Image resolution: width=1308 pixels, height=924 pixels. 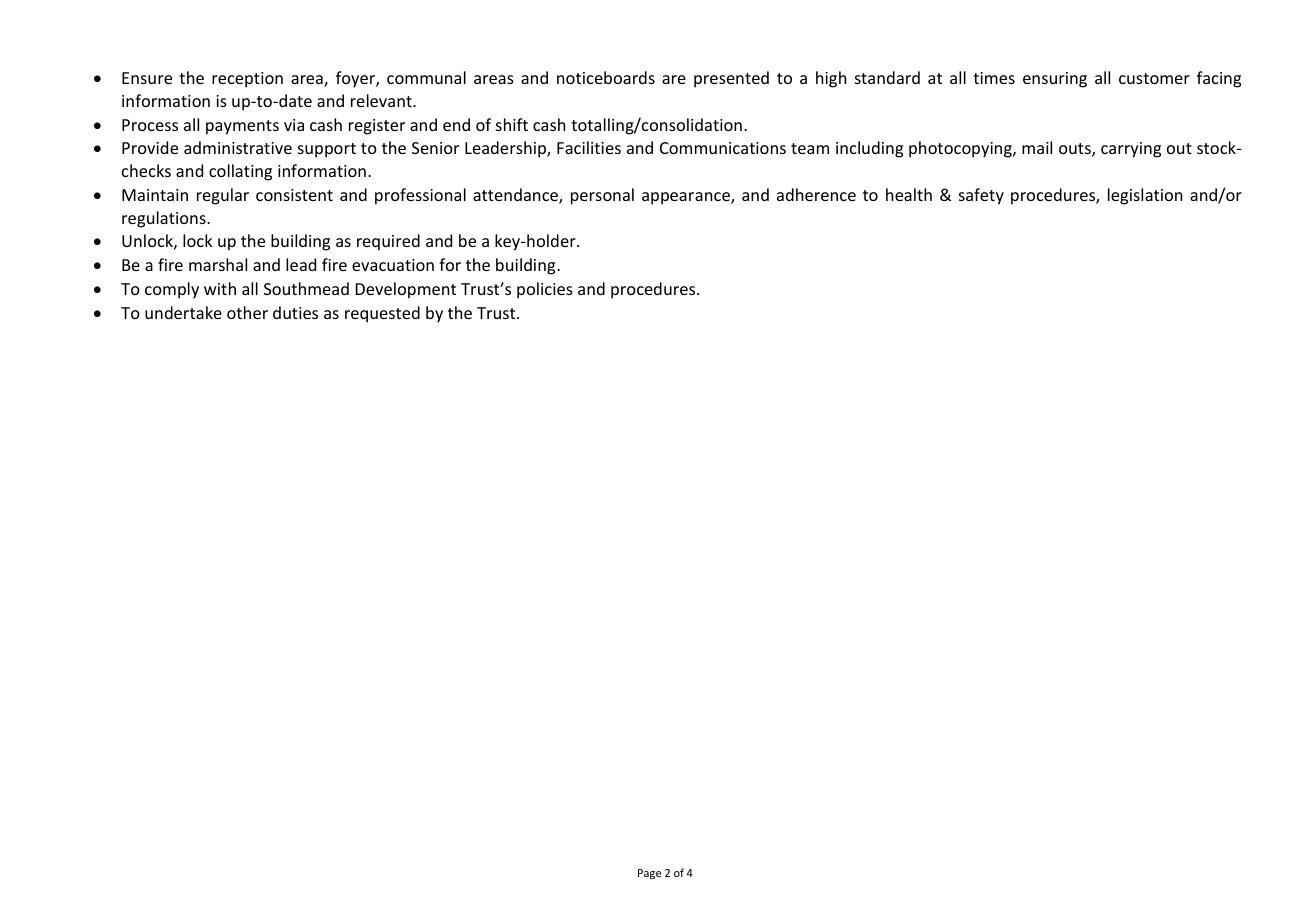 What do you see at coordinates (247, 312) in the page?
I see `other` at bounding box center [247, 312].
